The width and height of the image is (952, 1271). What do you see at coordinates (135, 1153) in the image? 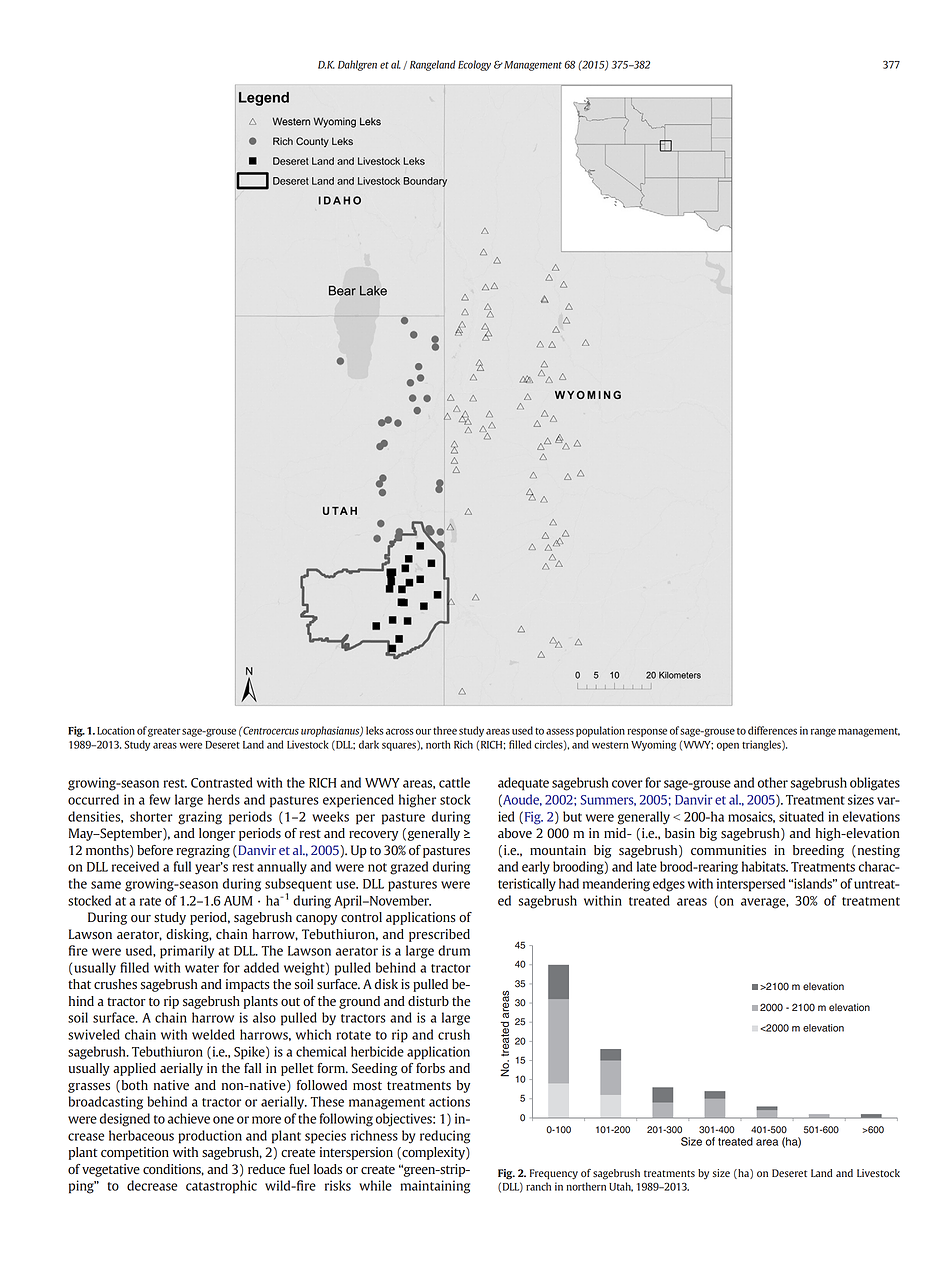
I see `competition` at bounding box center [135, 1153].
